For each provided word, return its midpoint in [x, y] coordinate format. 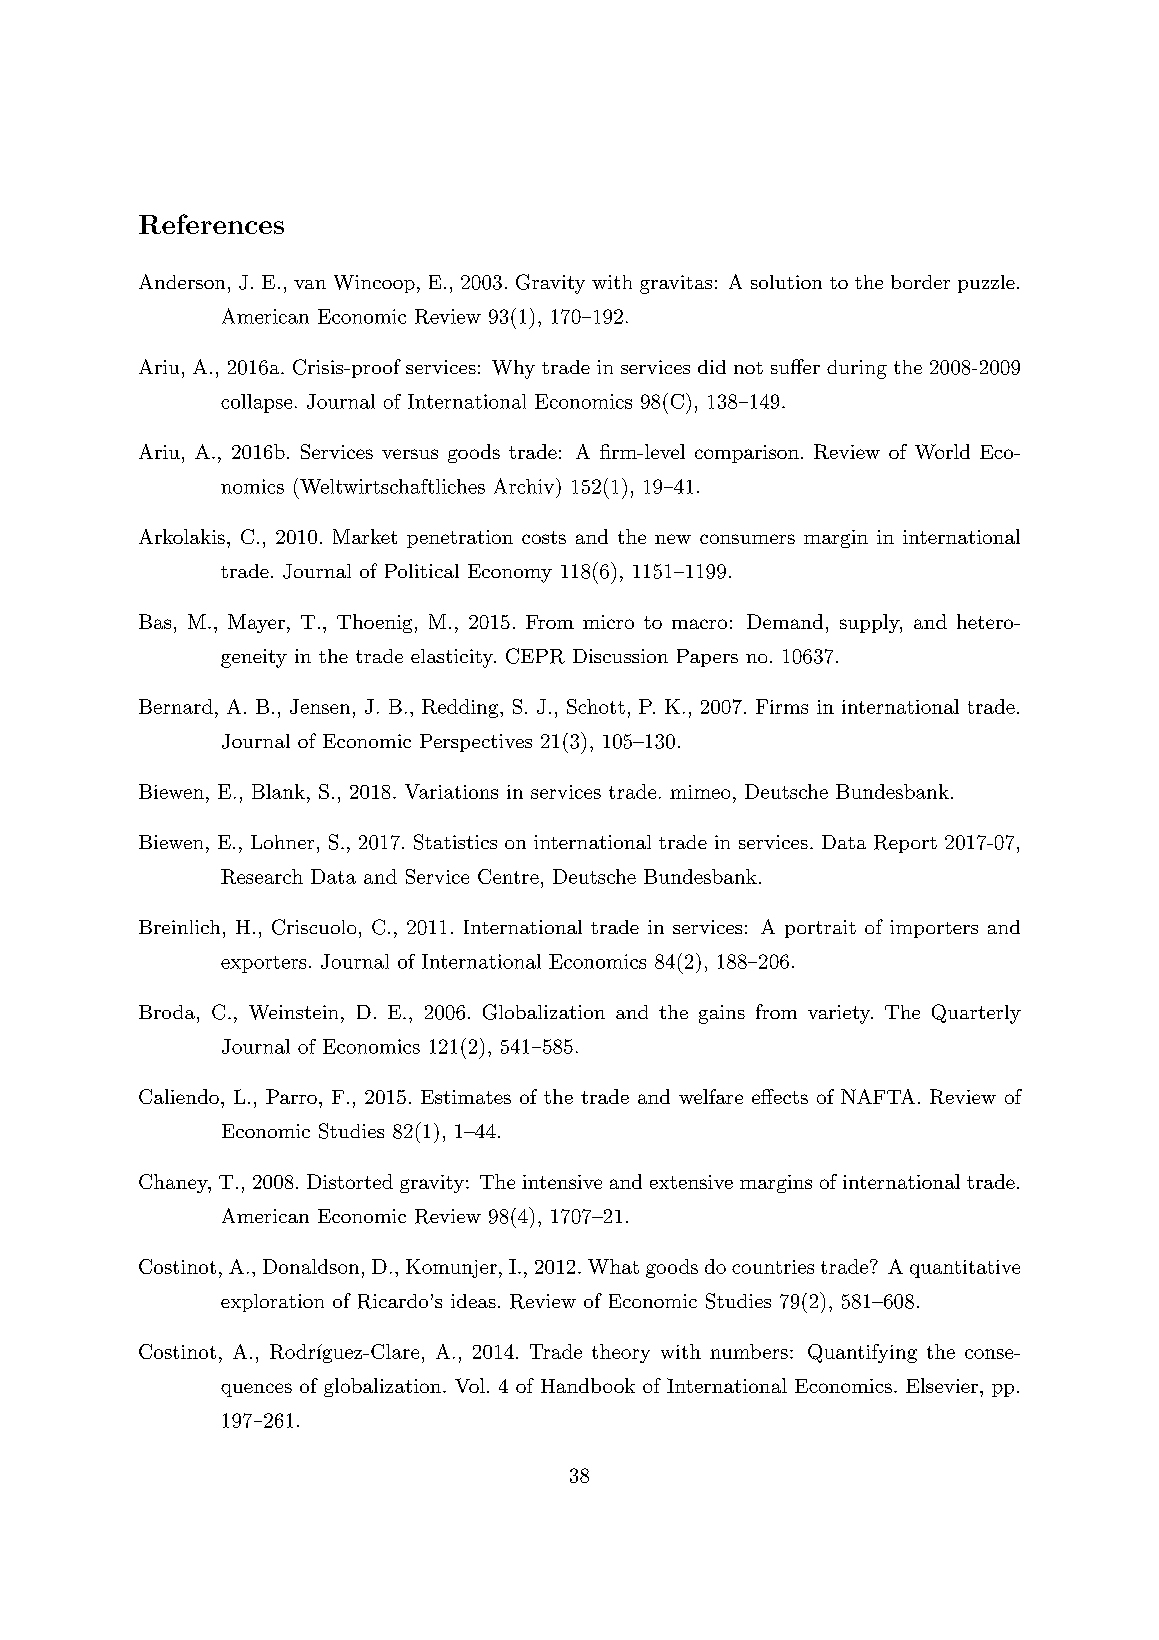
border [920, 282]
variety [840, 1014]
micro [608, 622]
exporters [263, 964]
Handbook [588, 1385]
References [211, 224]
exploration [272, 1303]
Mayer [256, 623]
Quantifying [862, 1353]
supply [870, 623]
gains [722, 1014]
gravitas [676, 284]
